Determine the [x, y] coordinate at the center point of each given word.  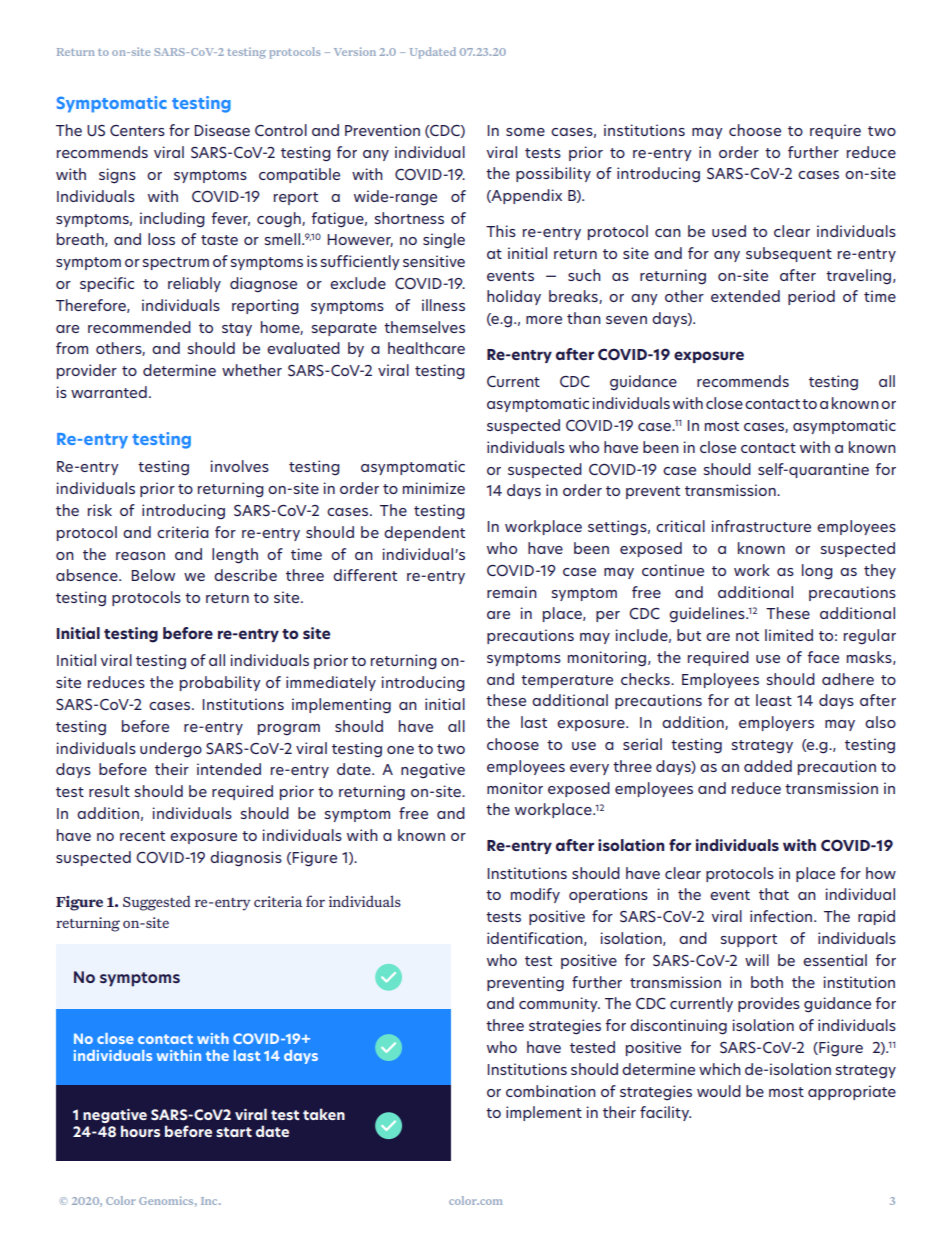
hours [140, 1131]
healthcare [426, 348]
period [811, 297]
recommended [139, 327]
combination [551, 1091]
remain [512, 592]
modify [535, 895]
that [774, 894]
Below [153, 575]
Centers [137, 130]
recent [142, 836]
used [729, 231]
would [719, 1091]
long [817, 572]
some [525, 132]
